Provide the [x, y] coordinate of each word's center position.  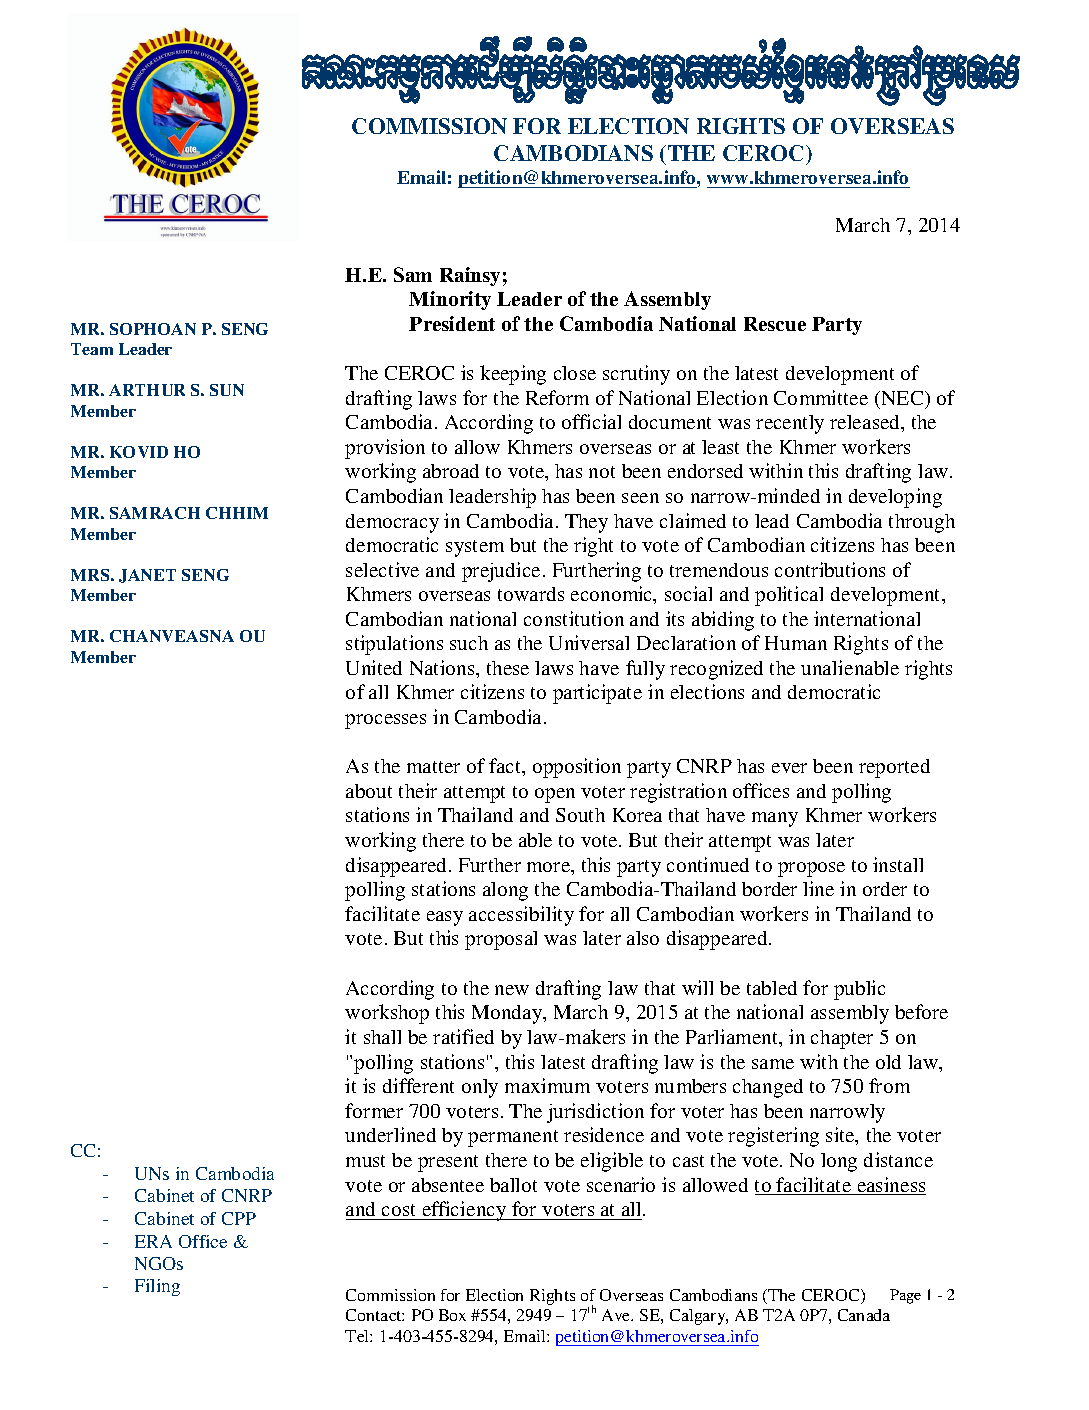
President [452, 323]
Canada [864, 1315]
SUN [227, 390]
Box [452, 1315]
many [775, 819]
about [369, 791]
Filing [157, 1287]
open [555, 795]
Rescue [775, 324]
